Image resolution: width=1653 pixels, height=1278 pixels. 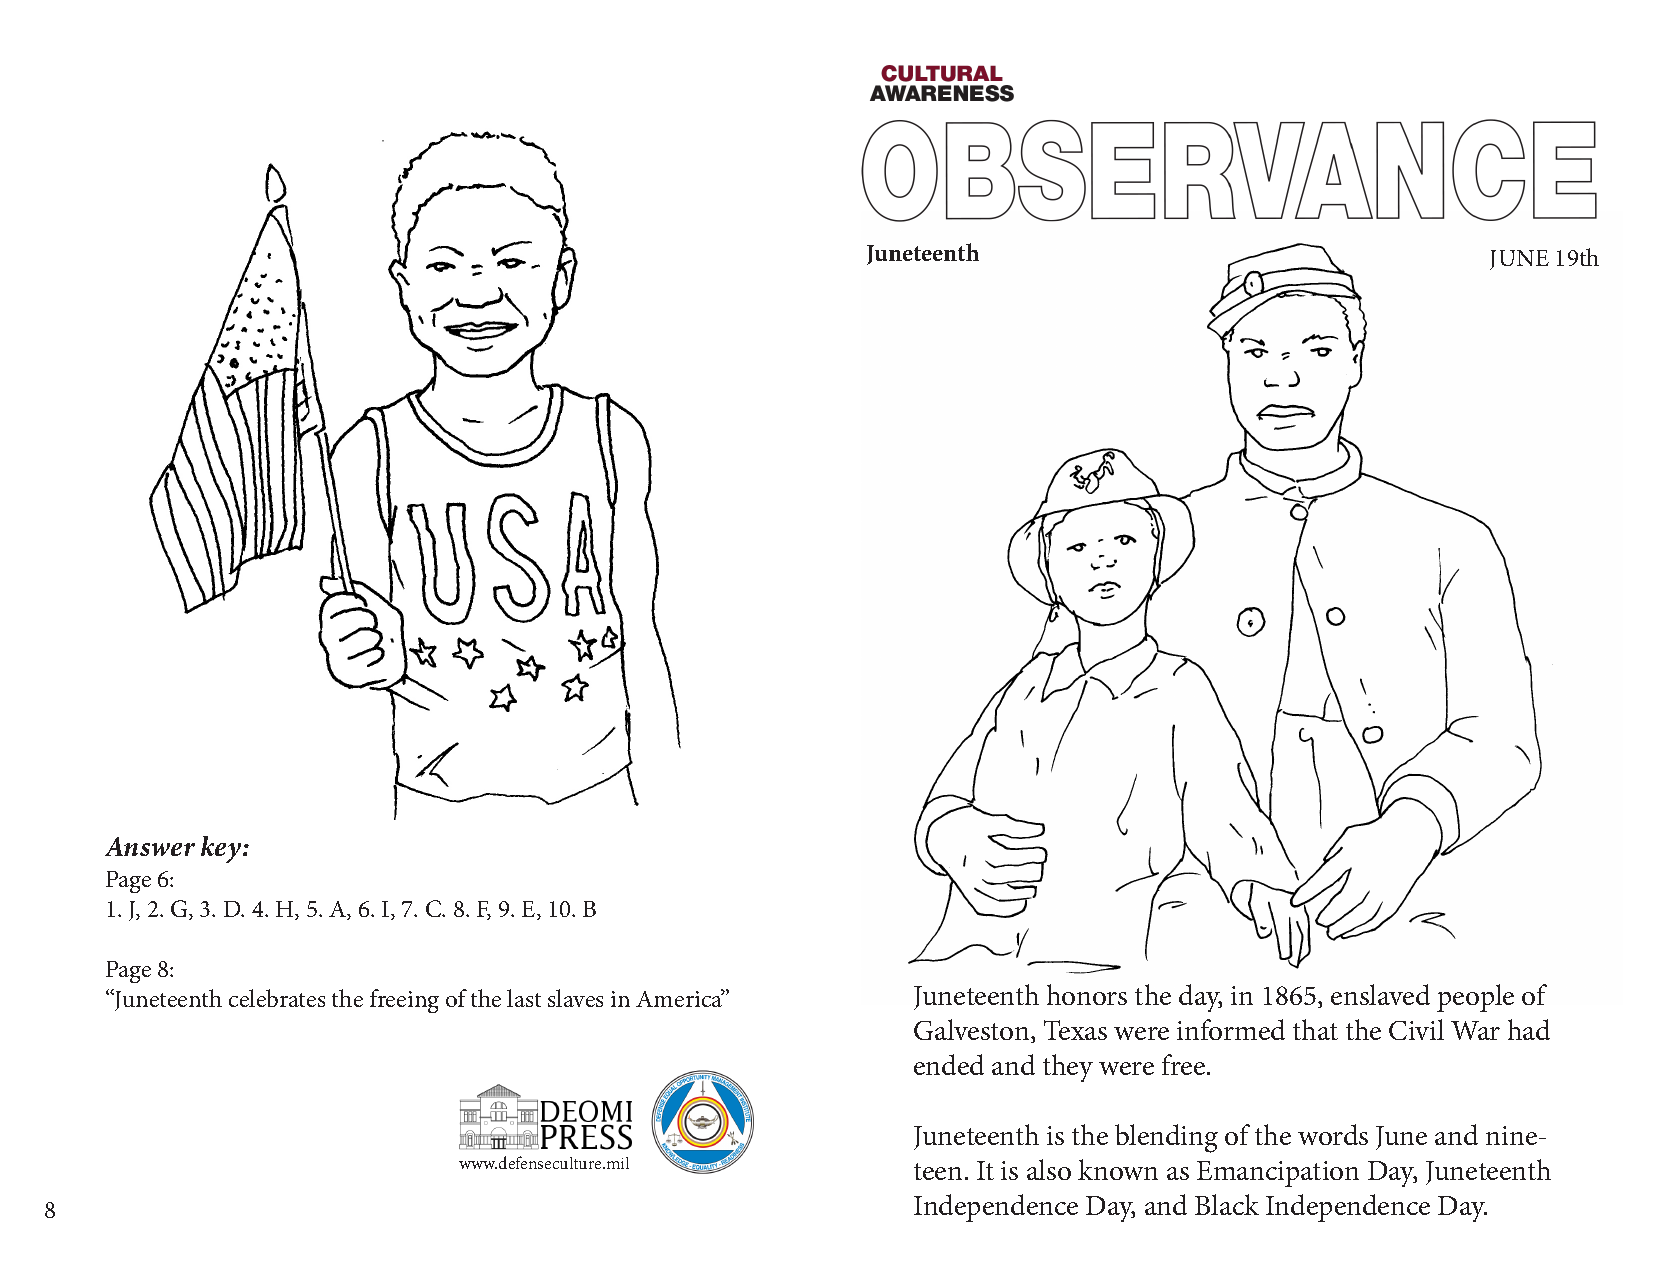 What do you see at coordinates (277, 998) in the page?
I see `celebrates` at bounding box center [277, 998].
